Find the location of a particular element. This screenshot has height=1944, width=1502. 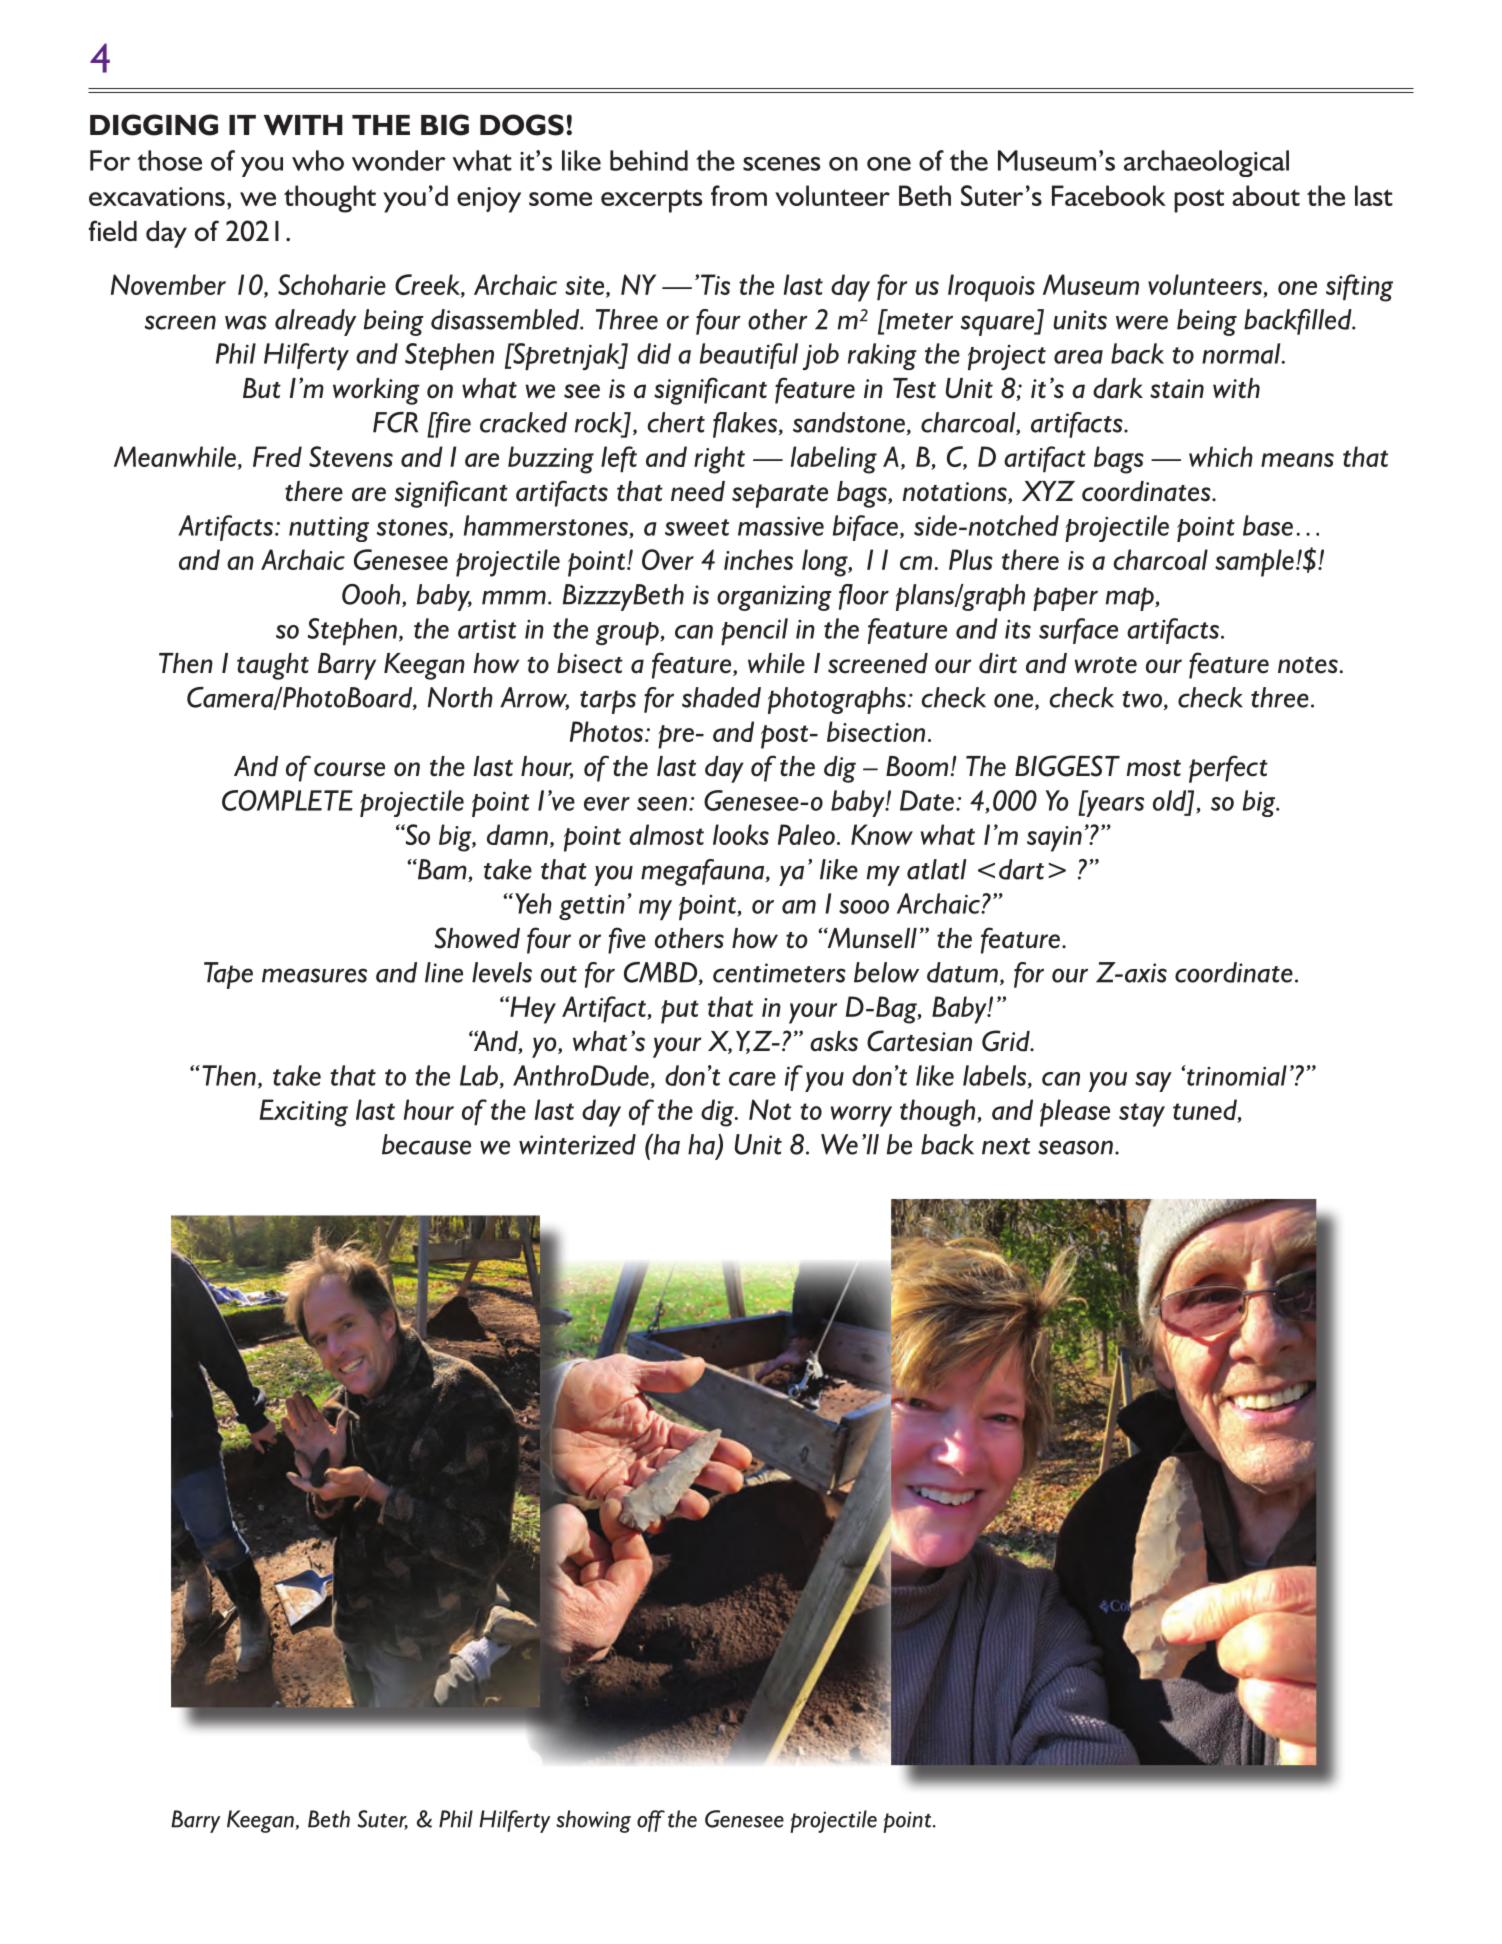

season is located at coordinates (1075, 1147).
